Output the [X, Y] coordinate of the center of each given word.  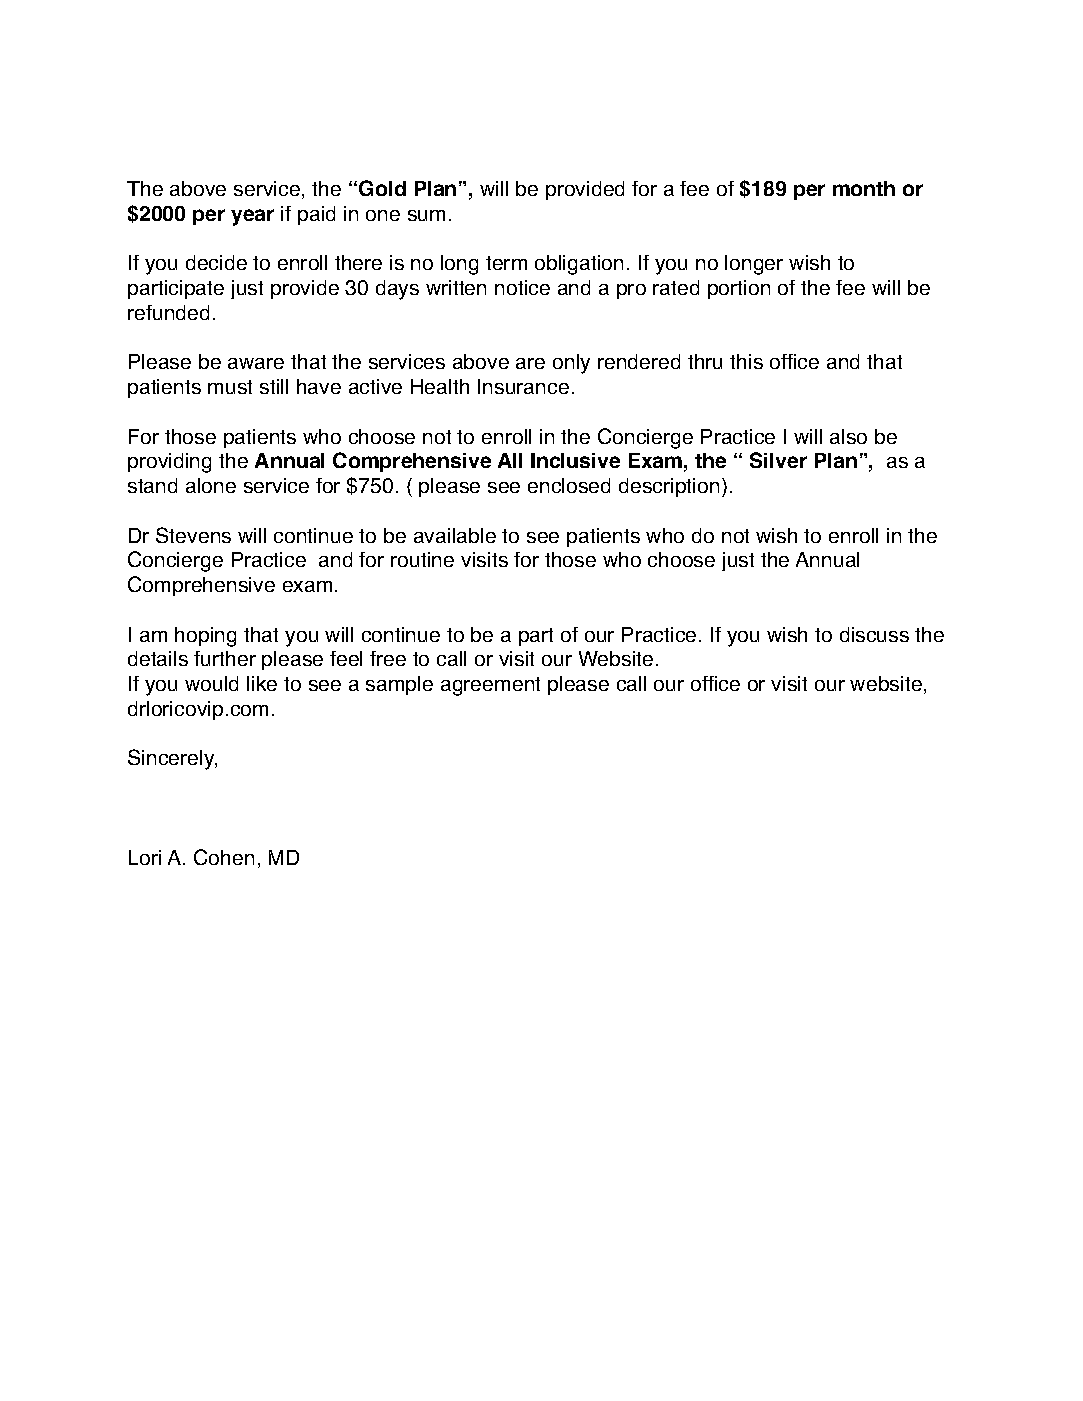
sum [426, 215]
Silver [778, 460]
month [864, 188]
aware [256, 363]
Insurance [523, 386]
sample [399, 685]
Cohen [224, 857]
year [252, 217]
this [746, 361]
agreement [490, 686]
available [455, 535]
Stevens [193, 535]
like [262, 683]
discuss [874, 634]
